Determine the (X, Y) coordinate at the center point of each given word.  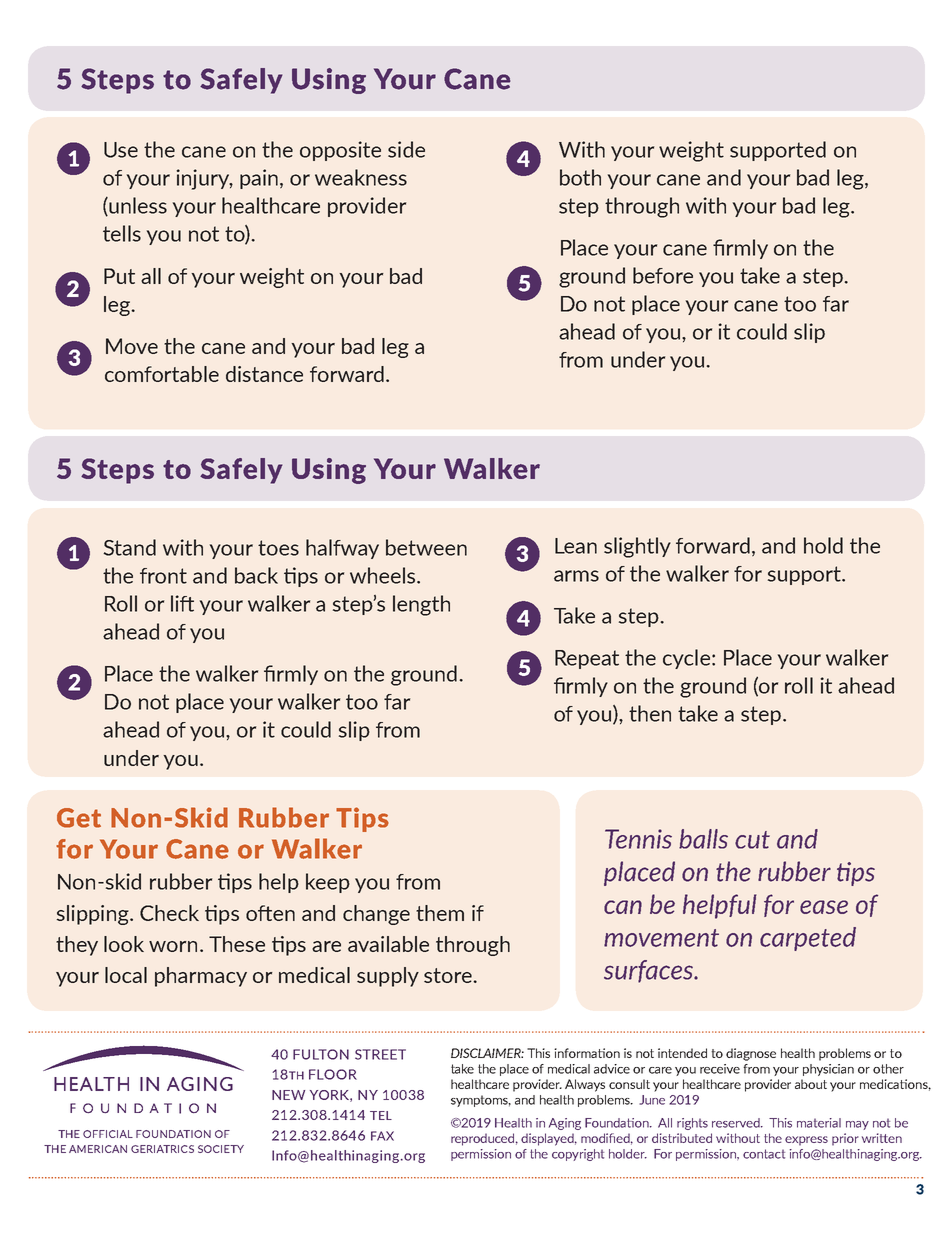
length (421, 605)
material (819, 1123)
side (406, 149)
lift (182, 603)
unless (137, 206)
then (650, 713)
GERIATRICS (162, 1149)
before (663, 275)
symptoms (481, 1101)
